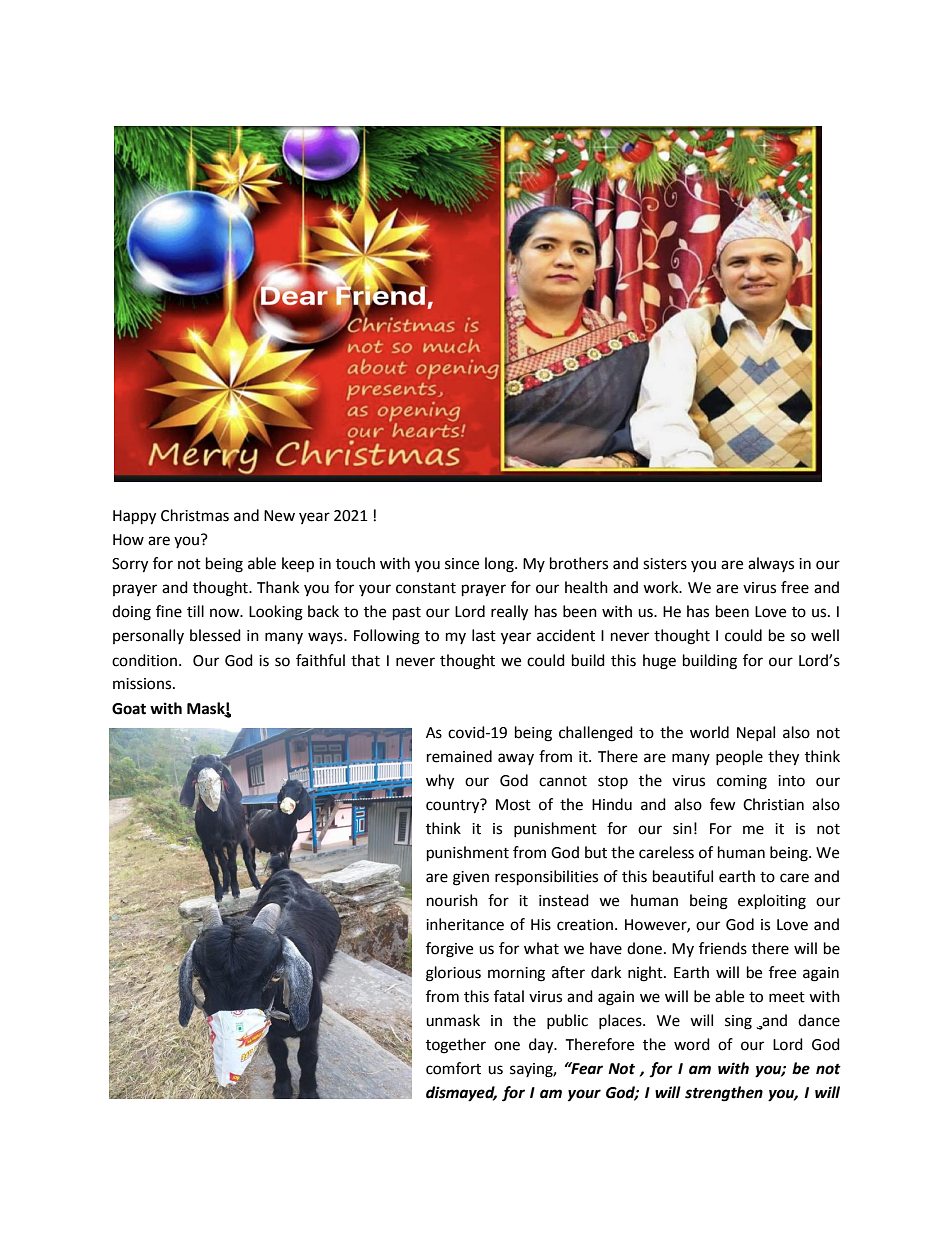 This screenshot has height=1233, width=952. I want to click on blessed, so click(215, 635).
